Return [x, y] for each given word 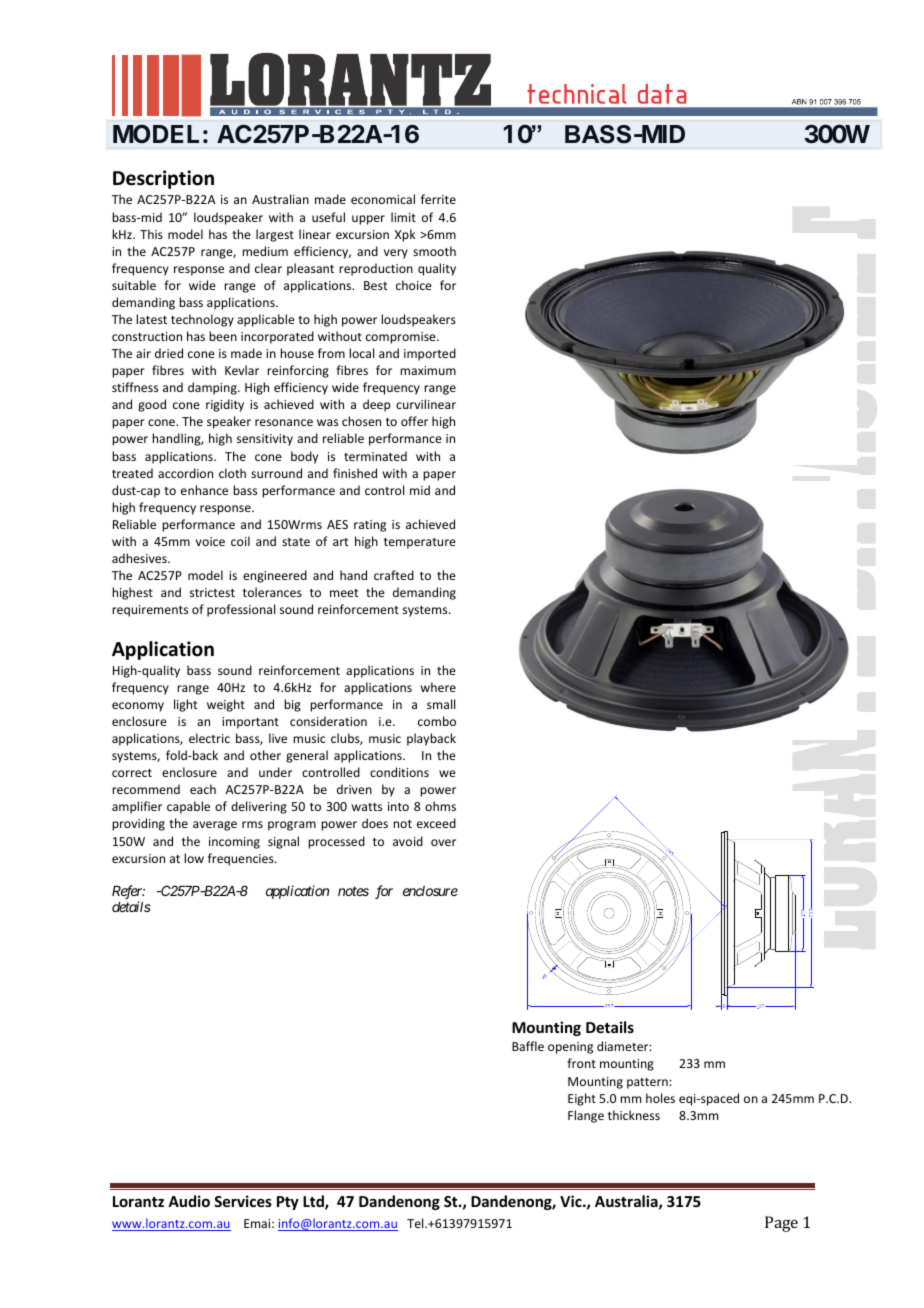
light [185, 705]
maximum [428, 370]
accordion [185, 473]
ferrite [438, 199]
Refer [128, 893]
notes [353, 891]
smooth [434, 251]
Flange [586, 1116]
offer [414, 421]
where [438, 687]
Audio [189, 1201]
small [441, 704]
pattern [648, 1083]
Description [163, 179]
